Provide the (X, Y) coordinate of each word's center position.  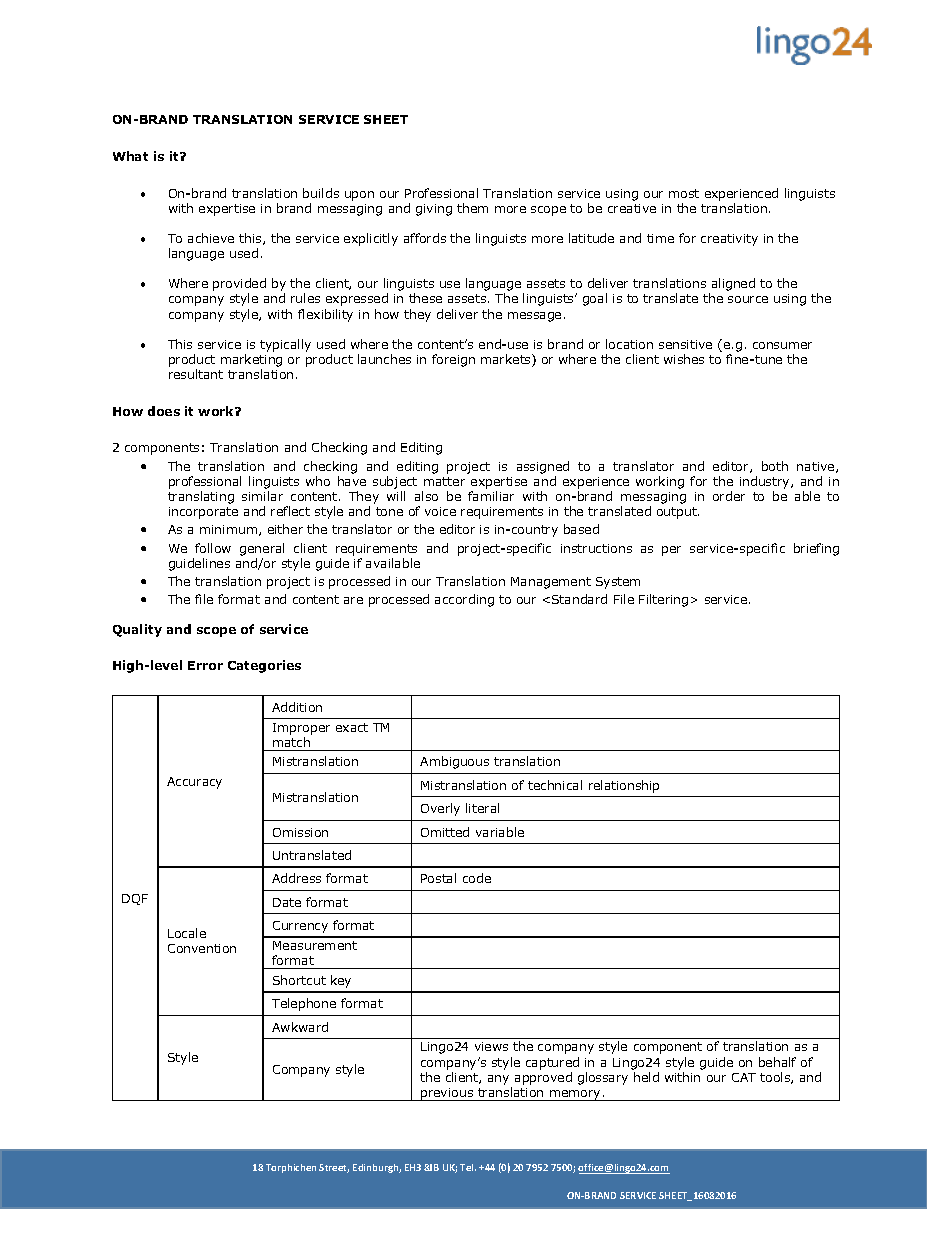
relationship (624, 786)
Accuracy (194, 783)
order (729, 496)
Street (334, 1168)
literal (482, 808)
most (684, 193)
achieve (211, 238)
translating (201, 497)
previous (447, 1094)
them (472, 208)
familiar (491, 496)
